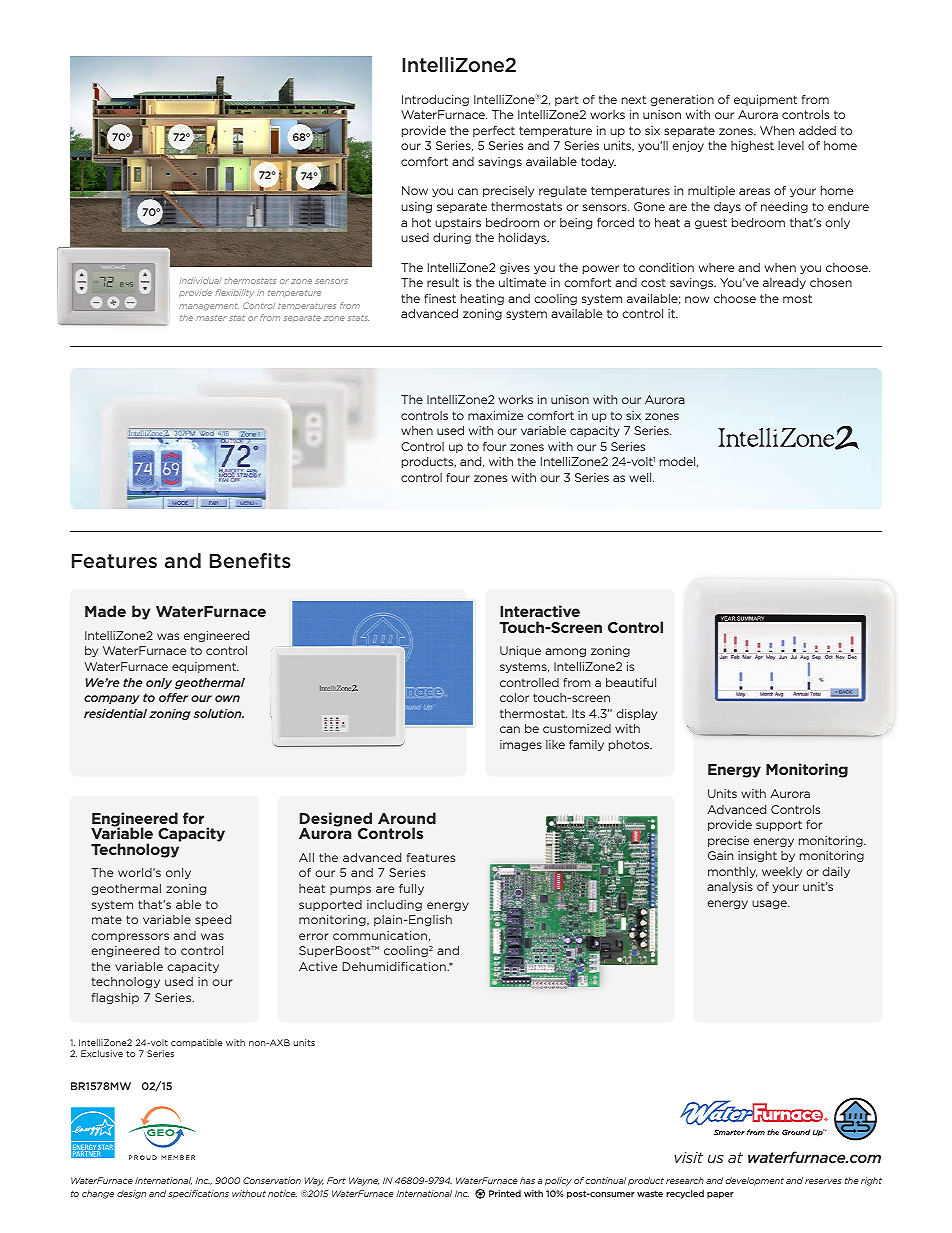  What do you see at coordinates (250, 560) in the screenshot?
I see `Benefits` at bounding box center [250, 560].
